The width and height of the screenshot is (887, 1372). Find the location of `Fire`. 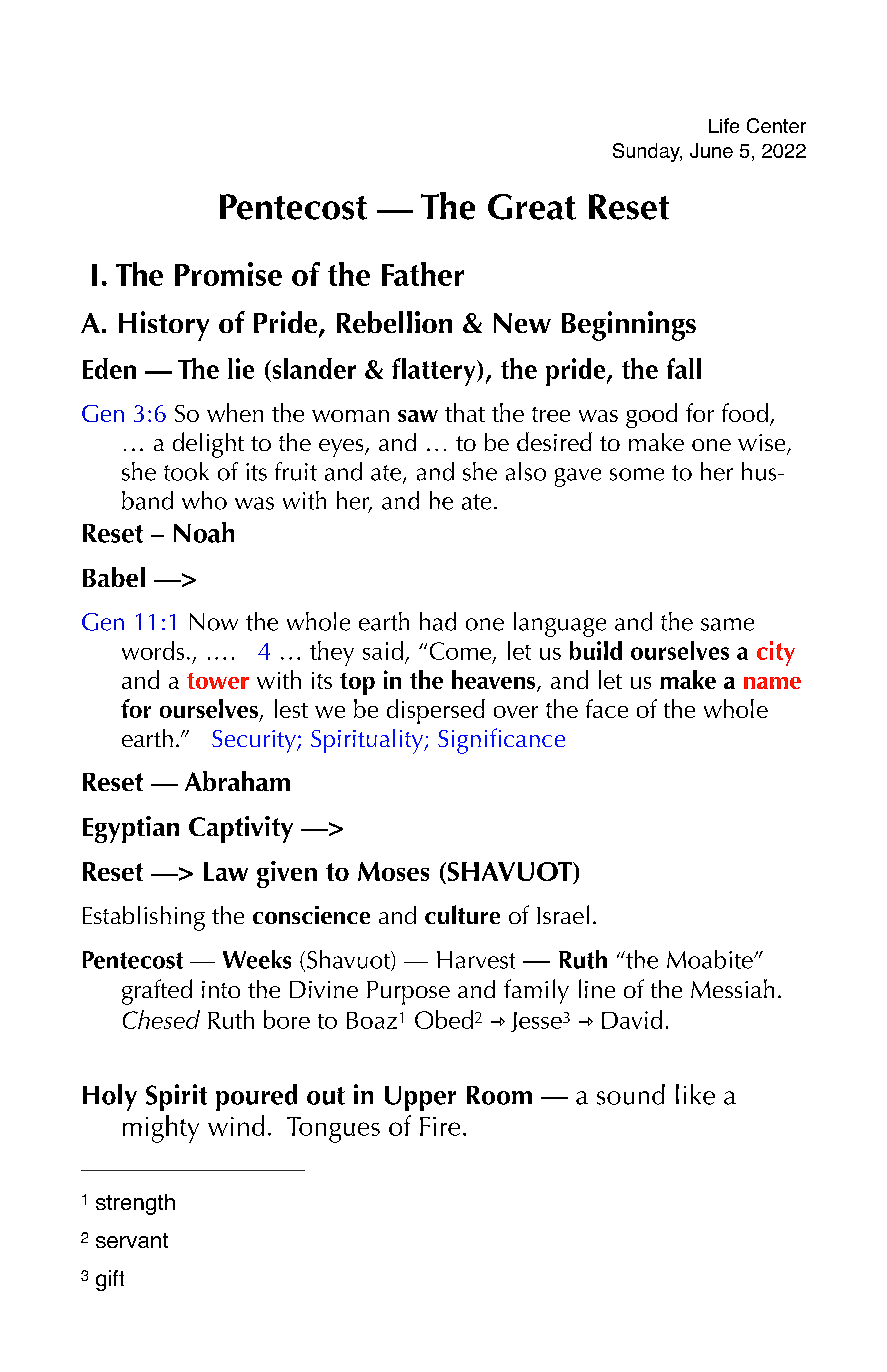

Fire is located at coordinates (440, 1126).
